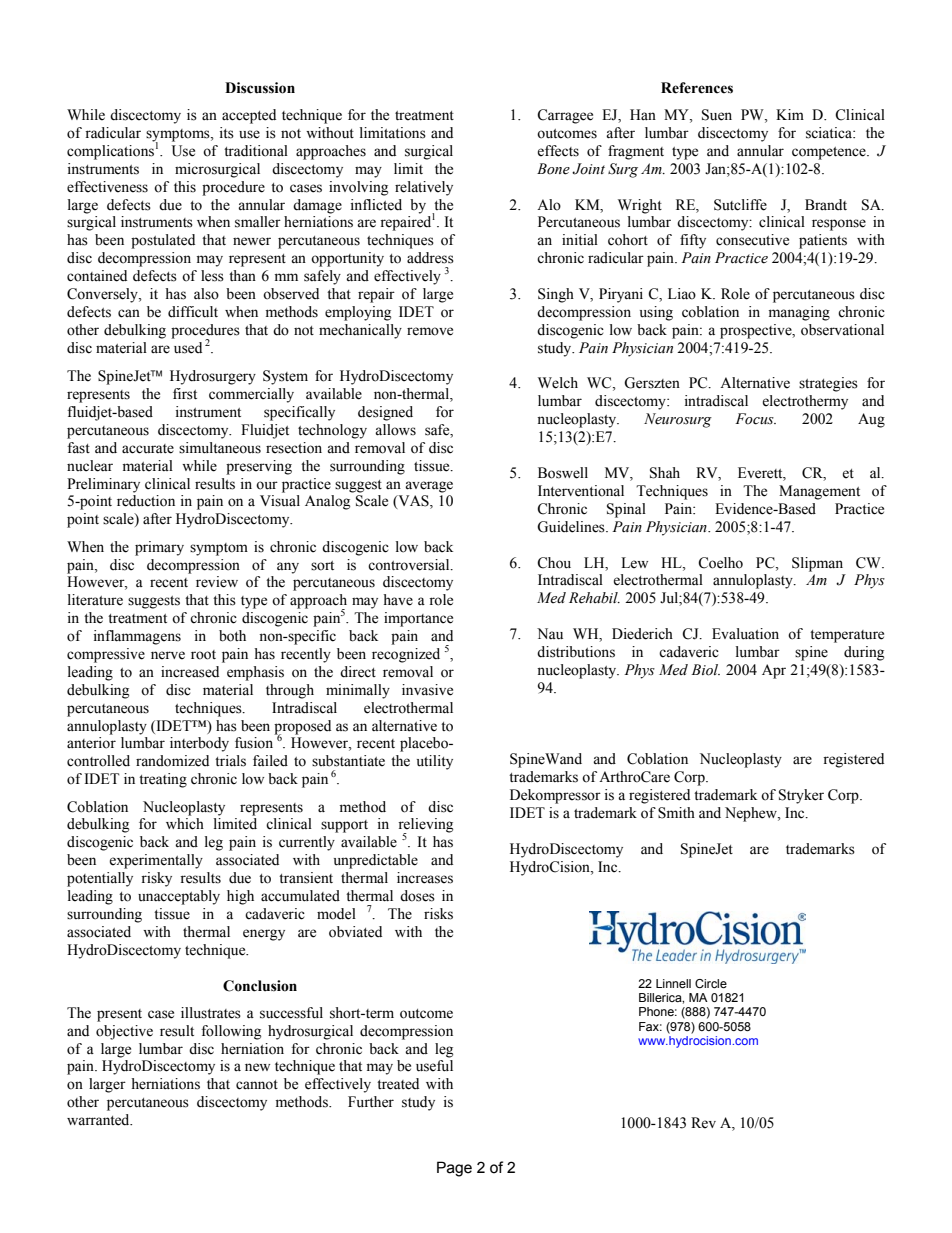 Image resolution: width=952 pixels, height=1233 pixels. What do you see at coordinates (745, 634) in the screenshot?
I see `Evaluation` at bounding box center [745, 634].
